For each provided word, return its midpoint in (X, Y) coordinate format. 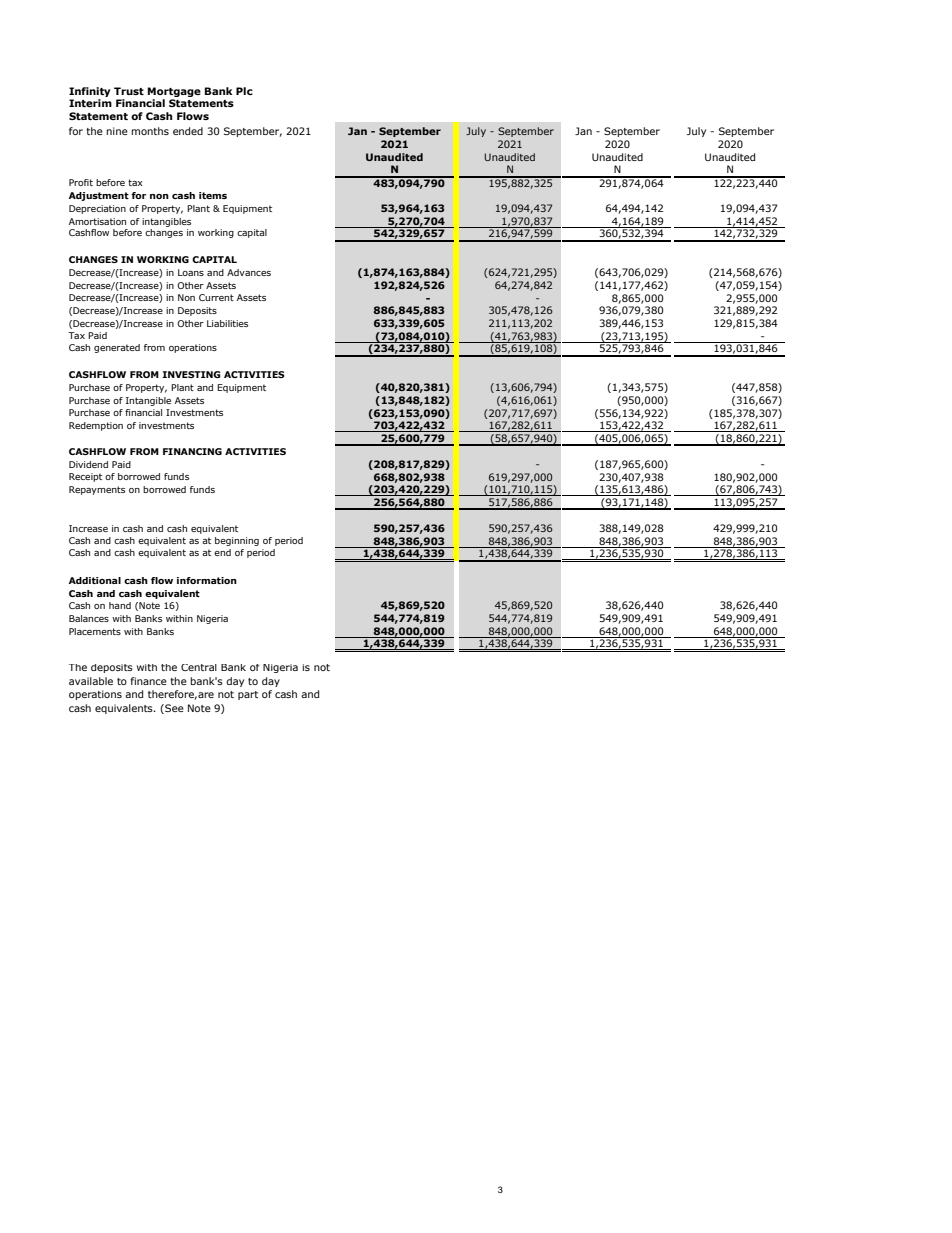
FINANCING (192, 451)
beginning (237, 541)
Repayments (97, 490)
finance (148, 681)
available (91, 681)
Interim (90, 103)
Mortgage (174, 92)
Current (216, 297)
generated (117, 348)
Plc (244, 91)
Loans (191, 272)
